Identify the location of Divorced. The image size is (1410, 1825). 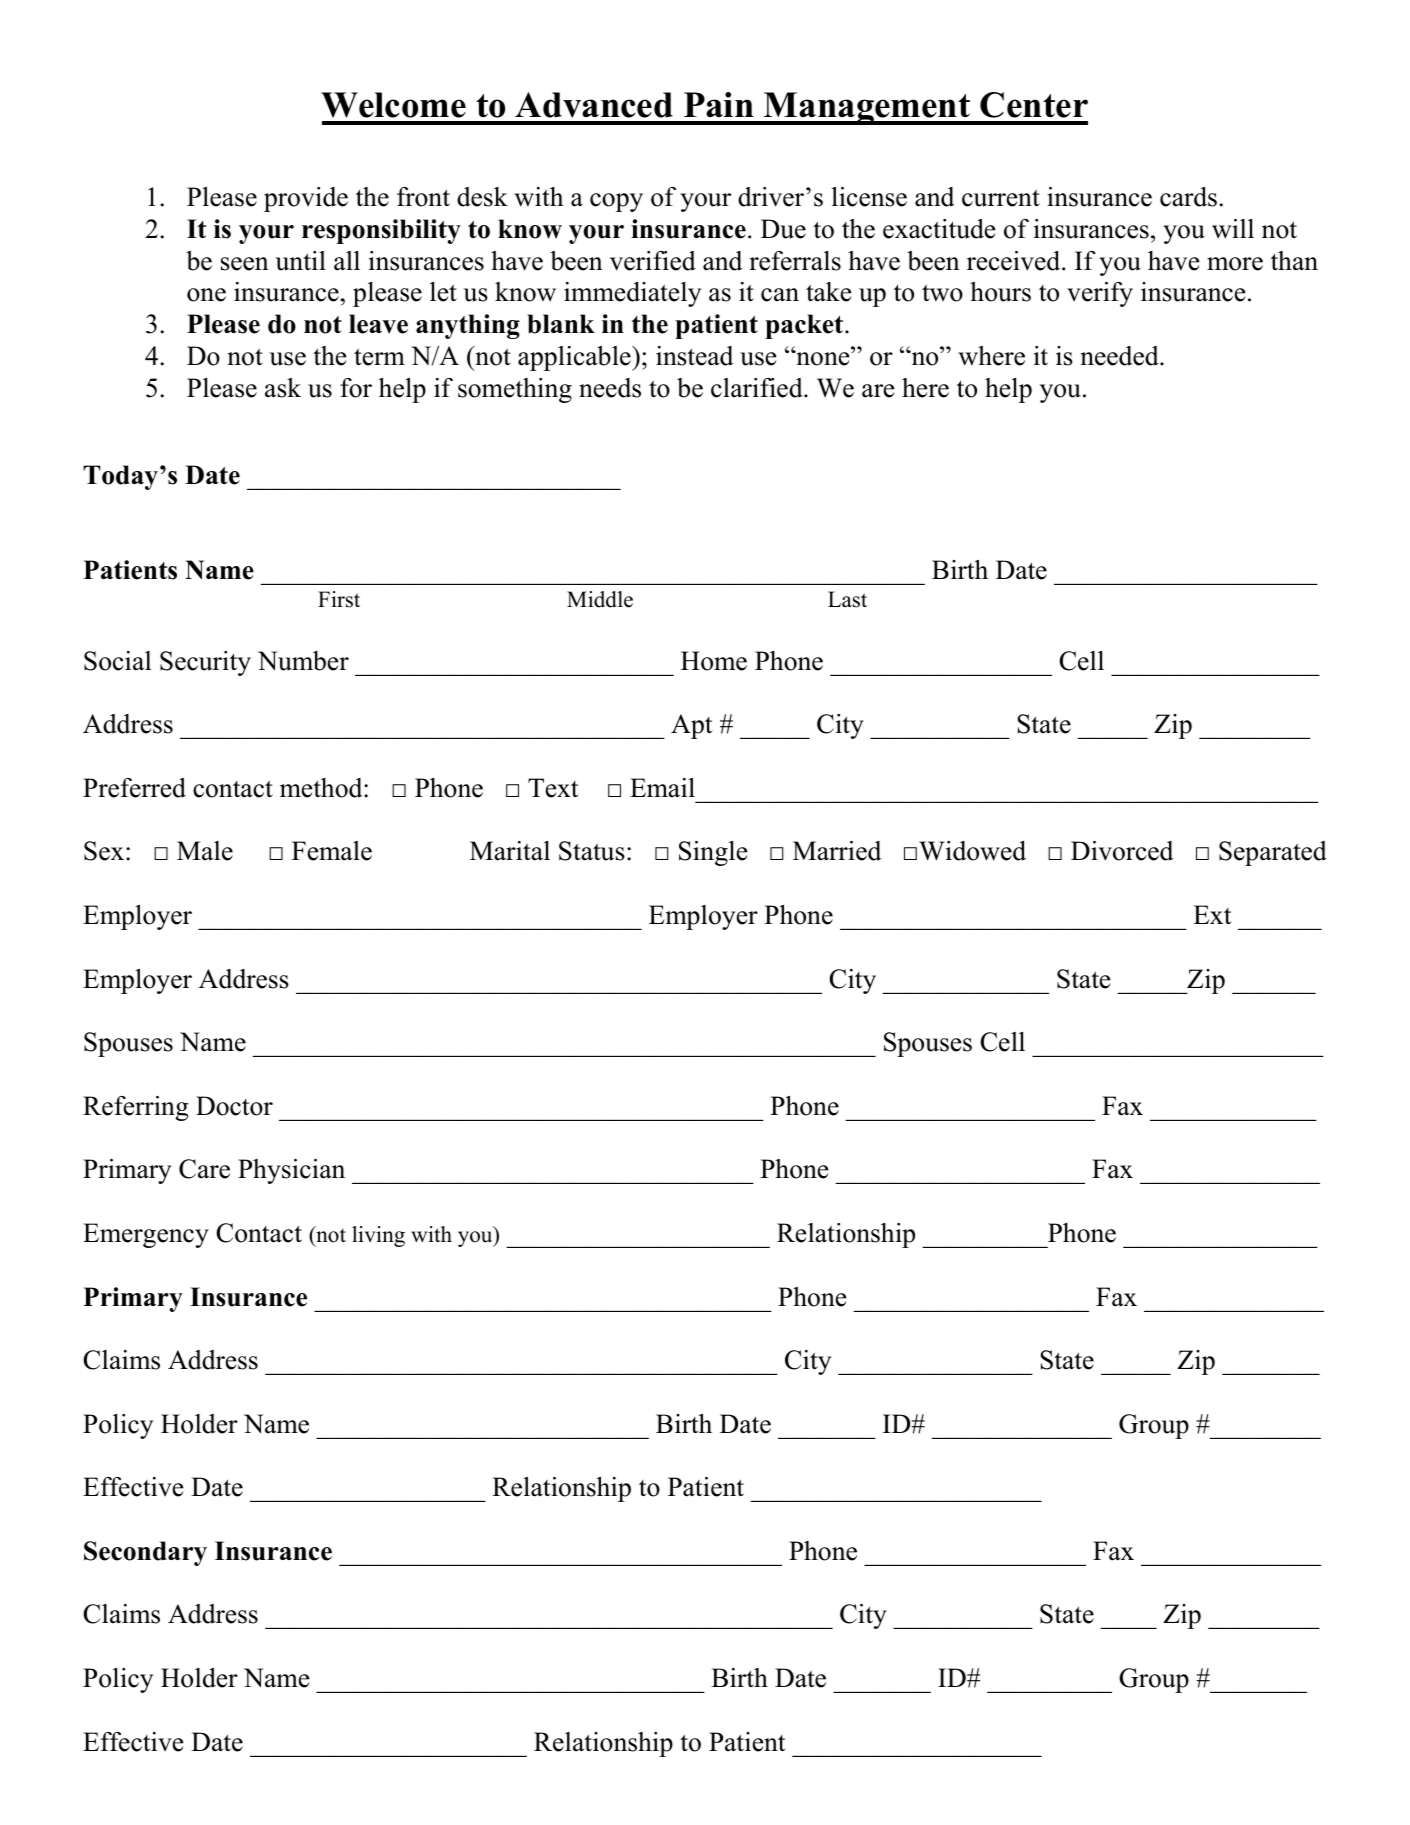
(1122, 851).
